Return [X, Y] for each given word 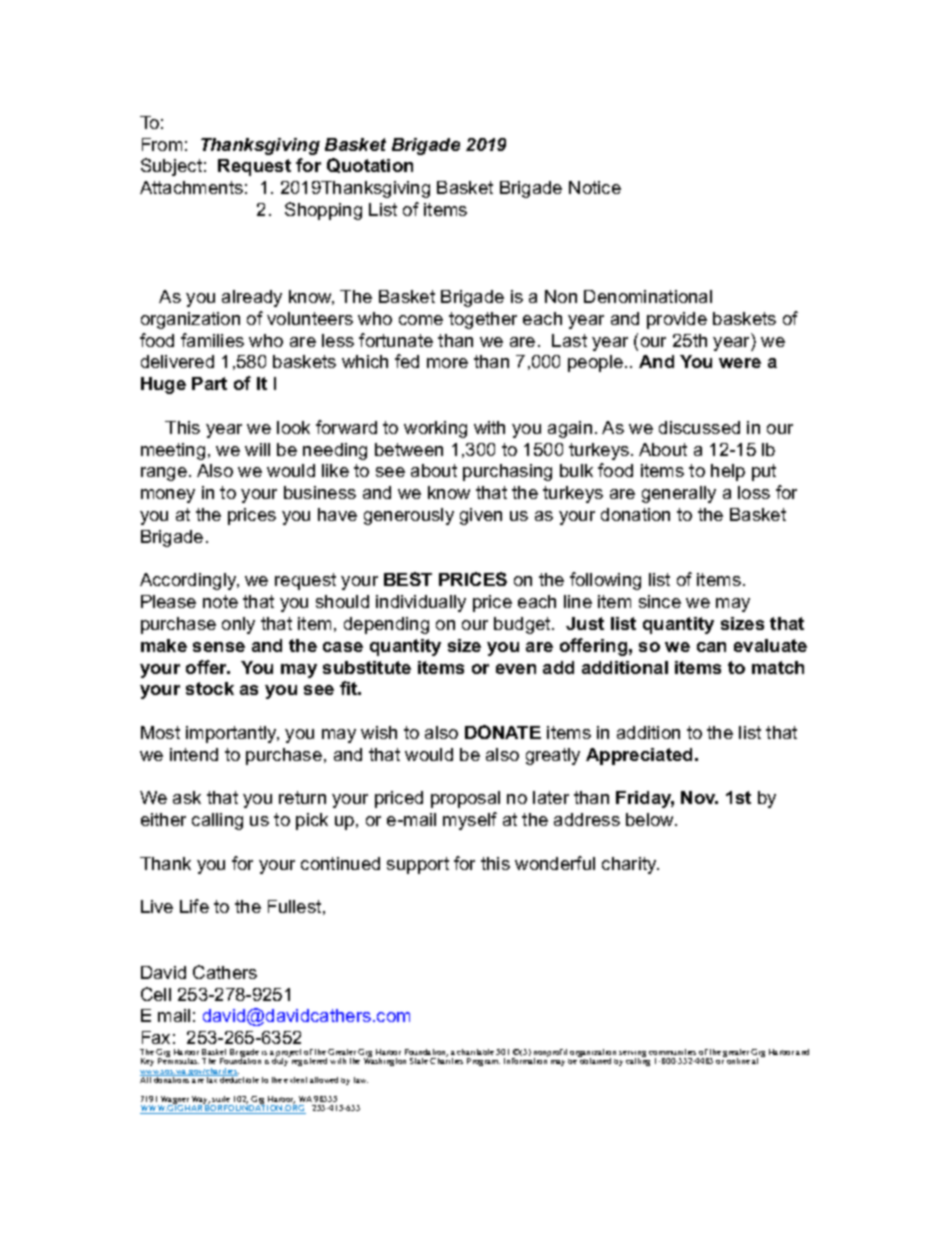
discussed [699, 427]
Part [209, 383]
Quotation [370, 165]
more [447, 363]
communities [672, 1052]
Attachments [191, 187]
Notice [595, 187]
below [651, 819]
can [711, 647]
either [163, 819]
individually [421, 603]
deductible [239, 1079]
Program [483, 1062]
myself [470, 821]
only [238, 625]
